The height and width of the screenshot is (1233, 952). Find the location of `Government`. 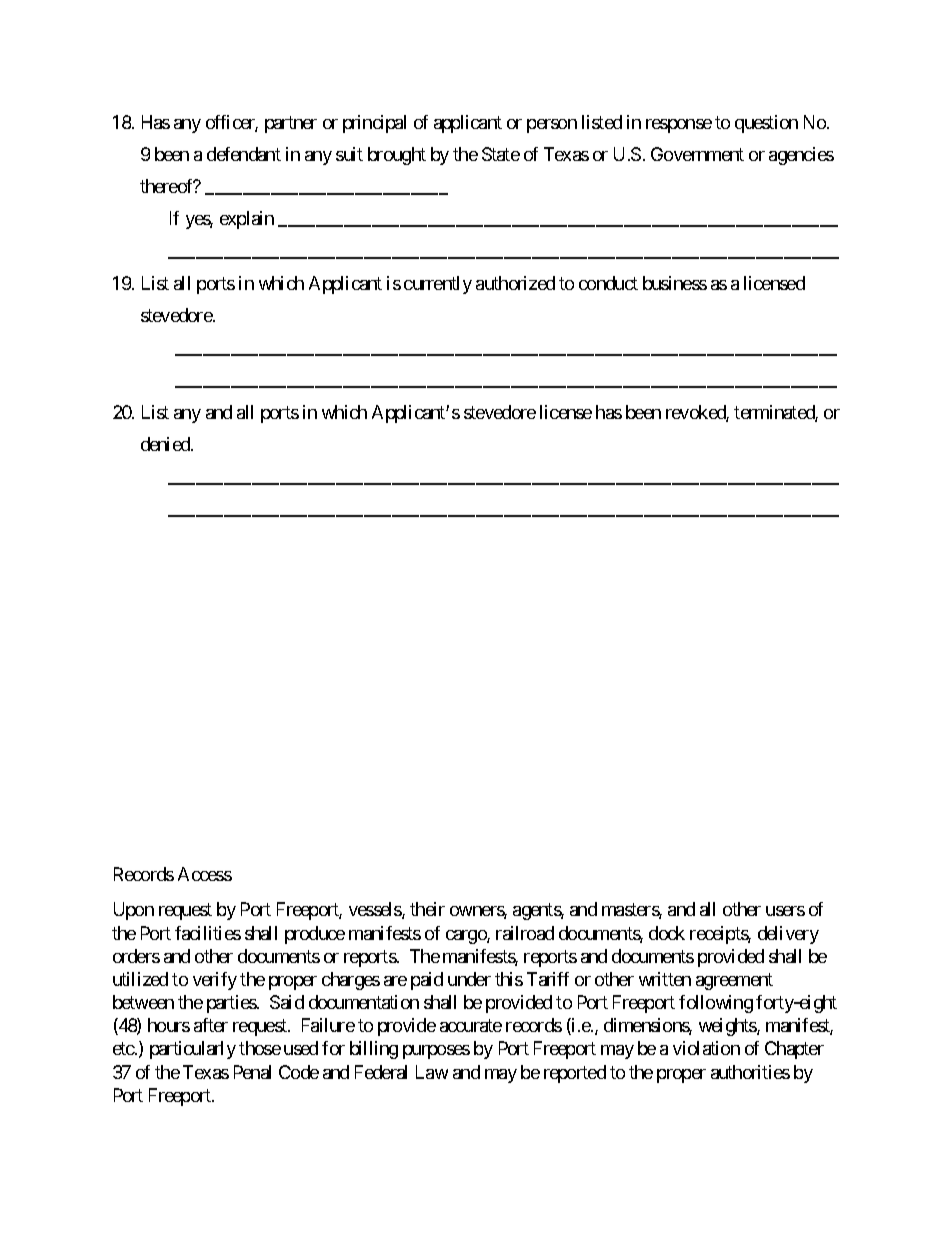

Government is located at coordinates (697, 154).
